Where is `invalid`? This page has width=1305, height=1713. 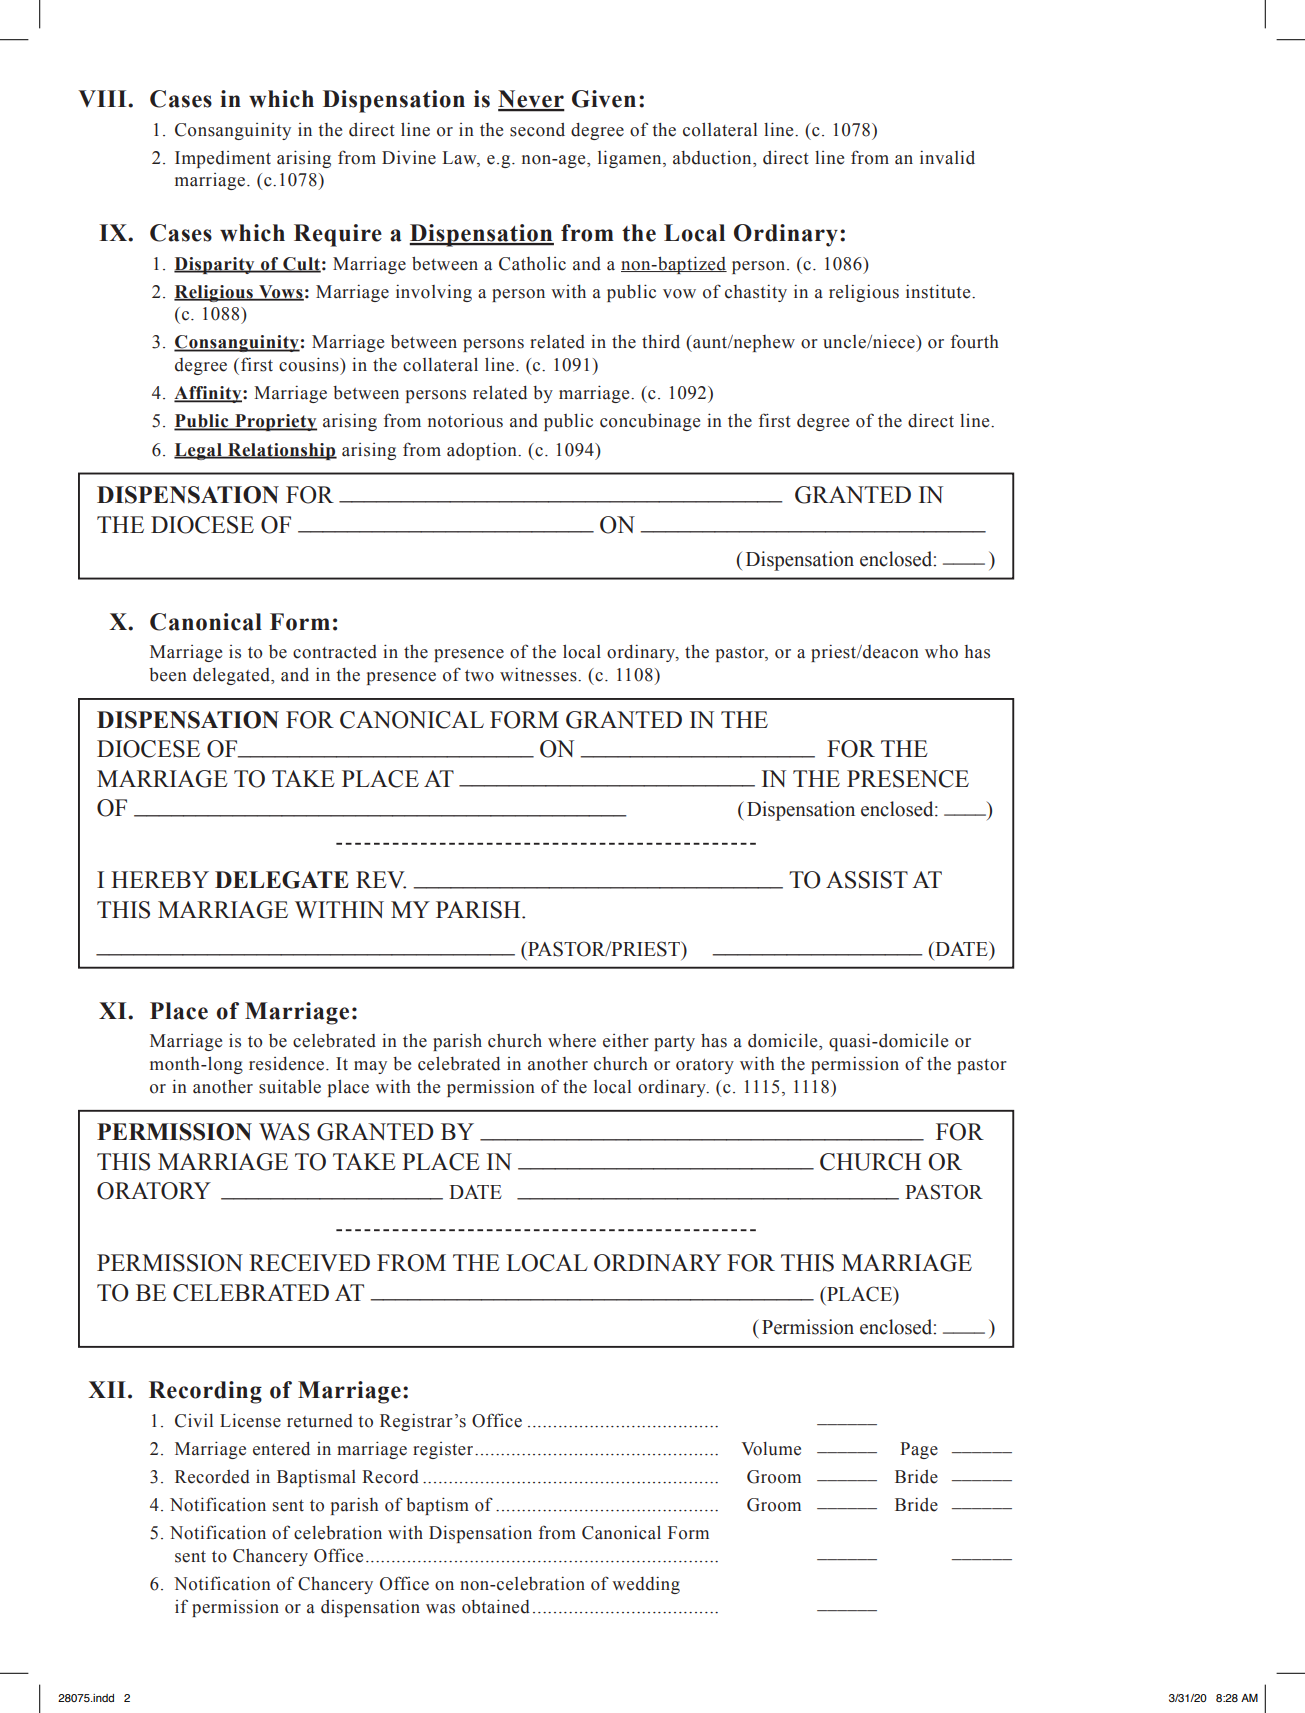
invalid is located at coordinates (947, 157).
